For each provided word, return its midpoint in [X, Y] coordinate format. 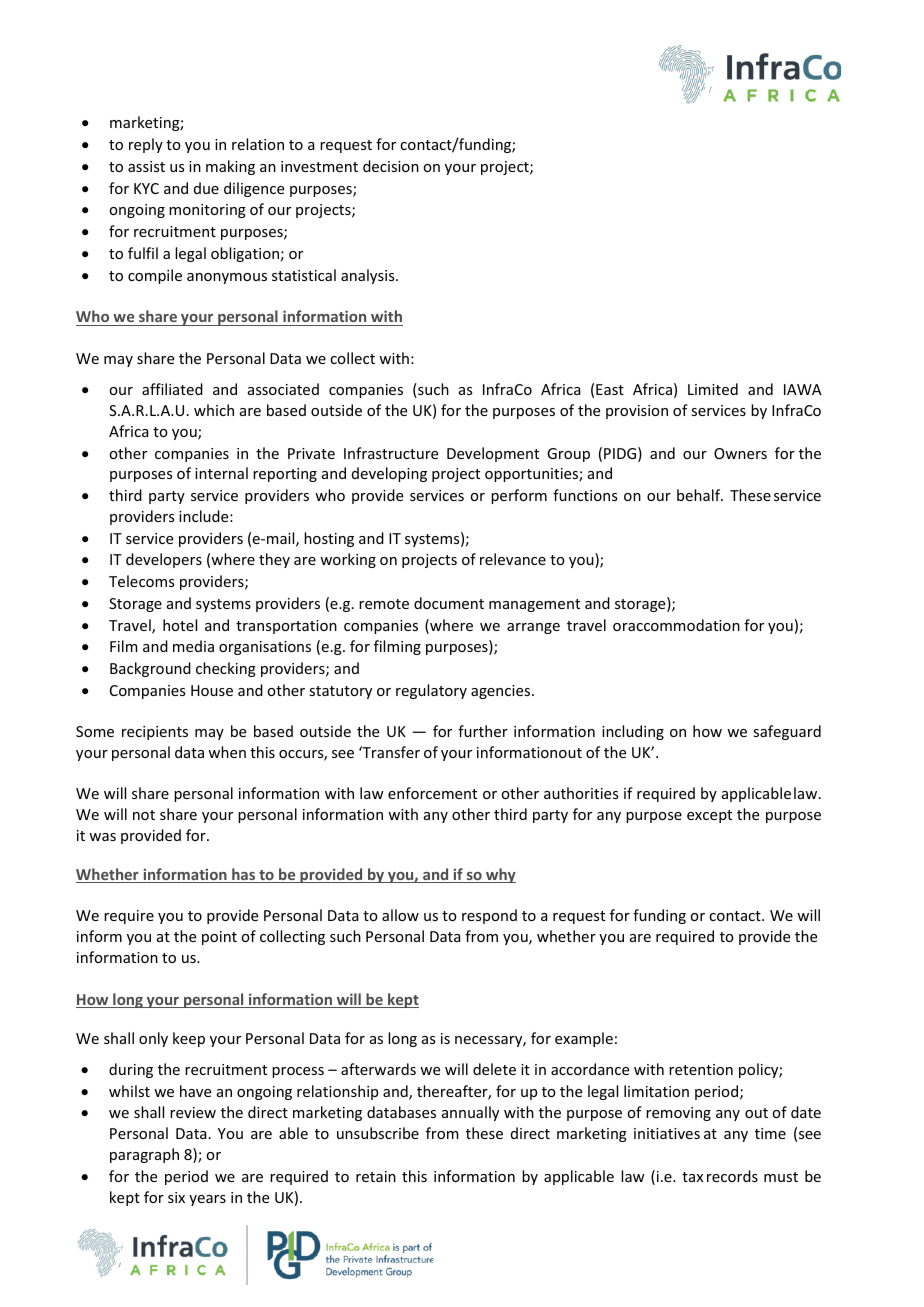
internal [221, 473]
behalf [700, 495]
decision [391, 166]
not [144, 815]
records [732, 1176]
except [709, 816]
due [206, 188]
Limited [713, 389]
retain [376, 1176]
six [176, 1197]
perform [519, 496]
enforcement [432, 793]
